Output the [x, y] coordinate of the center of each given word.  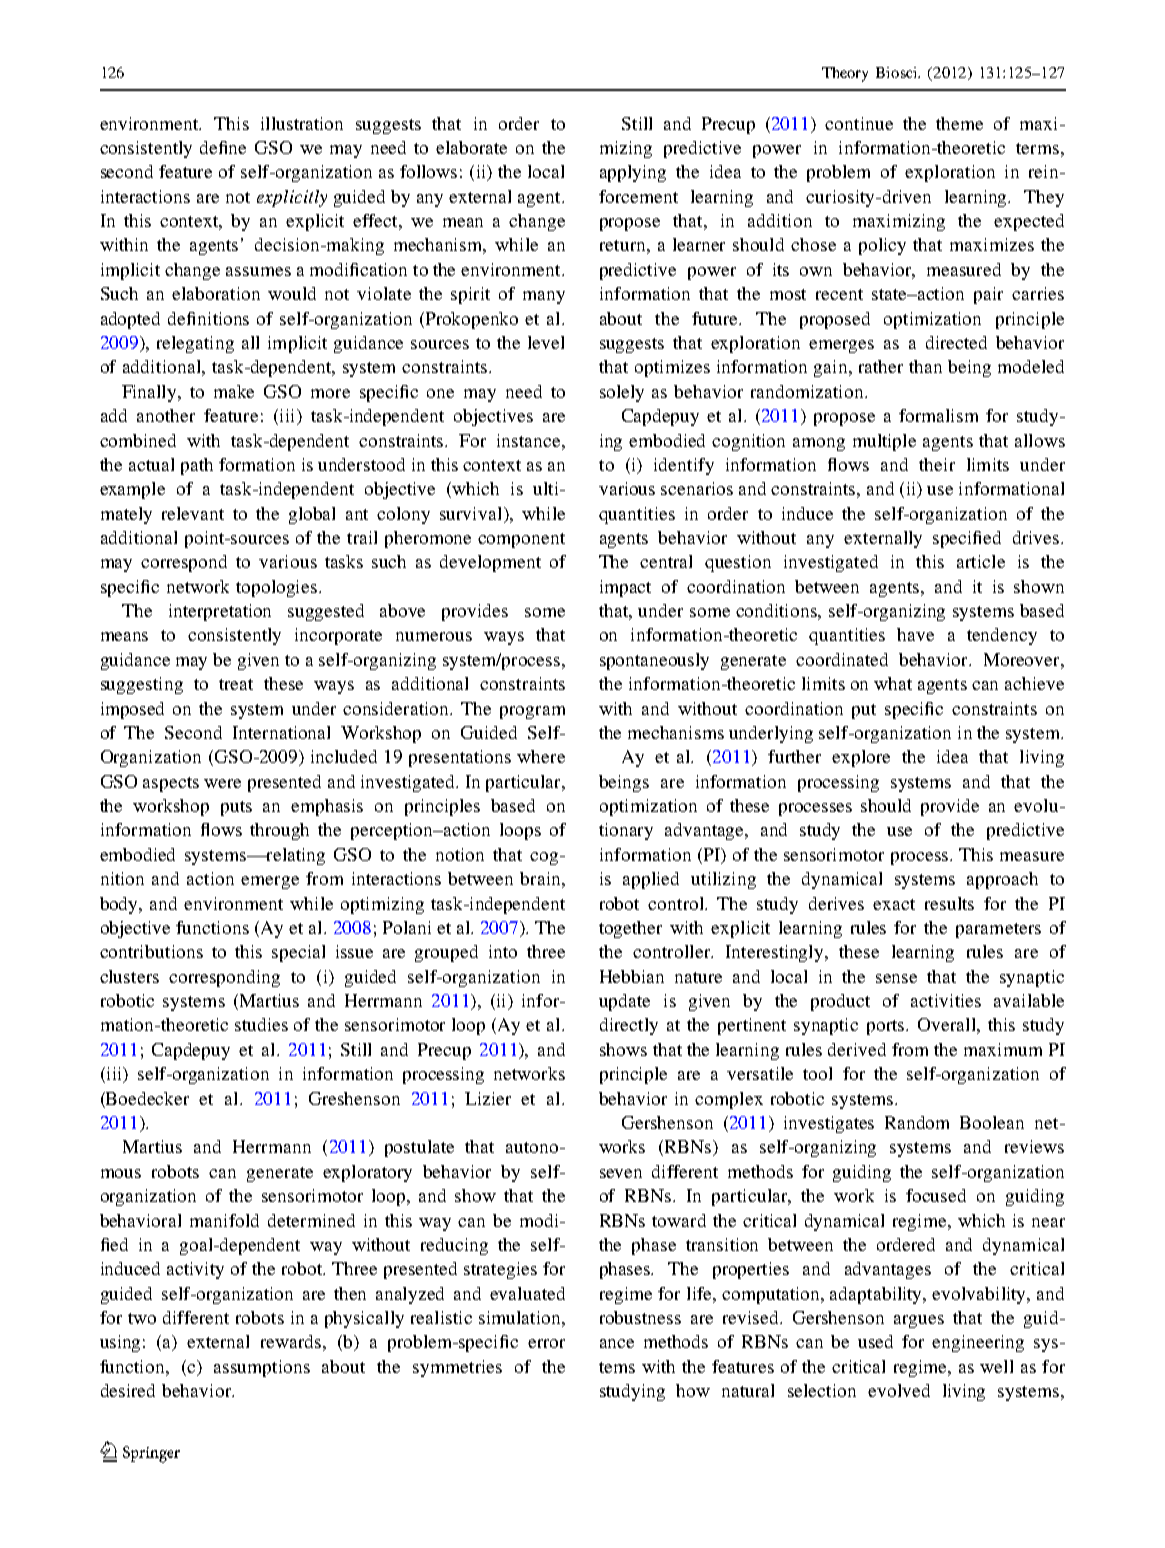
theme [959, 123]
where [541, 756]
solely [622, 393]
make [234, 391]
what [893, 683]
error [546, 1343]
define [223, 147]
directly [629, 1026]
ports [887, 1027]
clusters [129, 976]
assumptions [262, 1368]
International [281, 732]
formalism [938, 415]
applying [633, 173]
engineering [978, 1343]
